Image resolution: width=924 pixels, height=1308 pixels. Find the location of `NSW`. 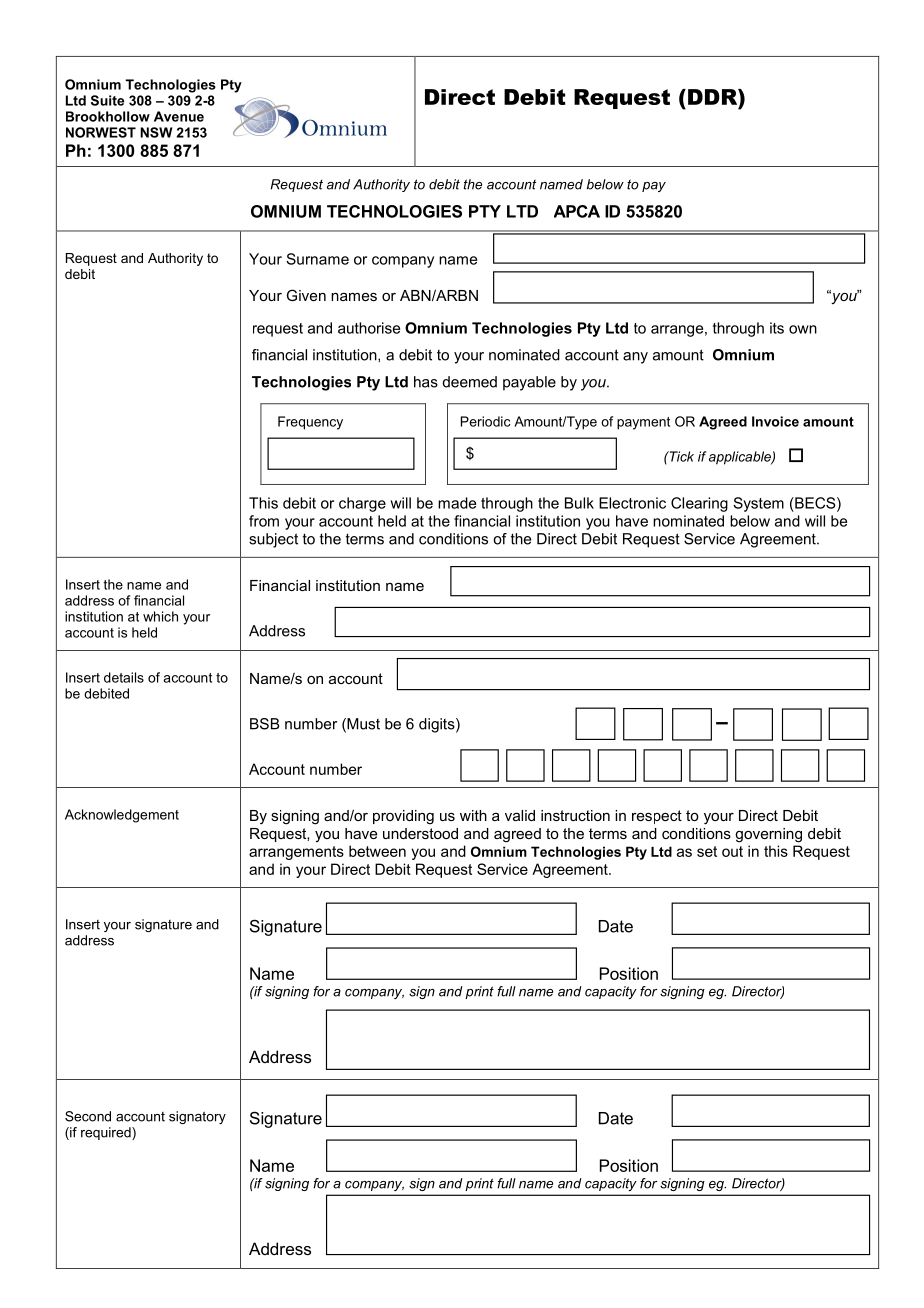

NSW is located at coordinates (156, 132).
